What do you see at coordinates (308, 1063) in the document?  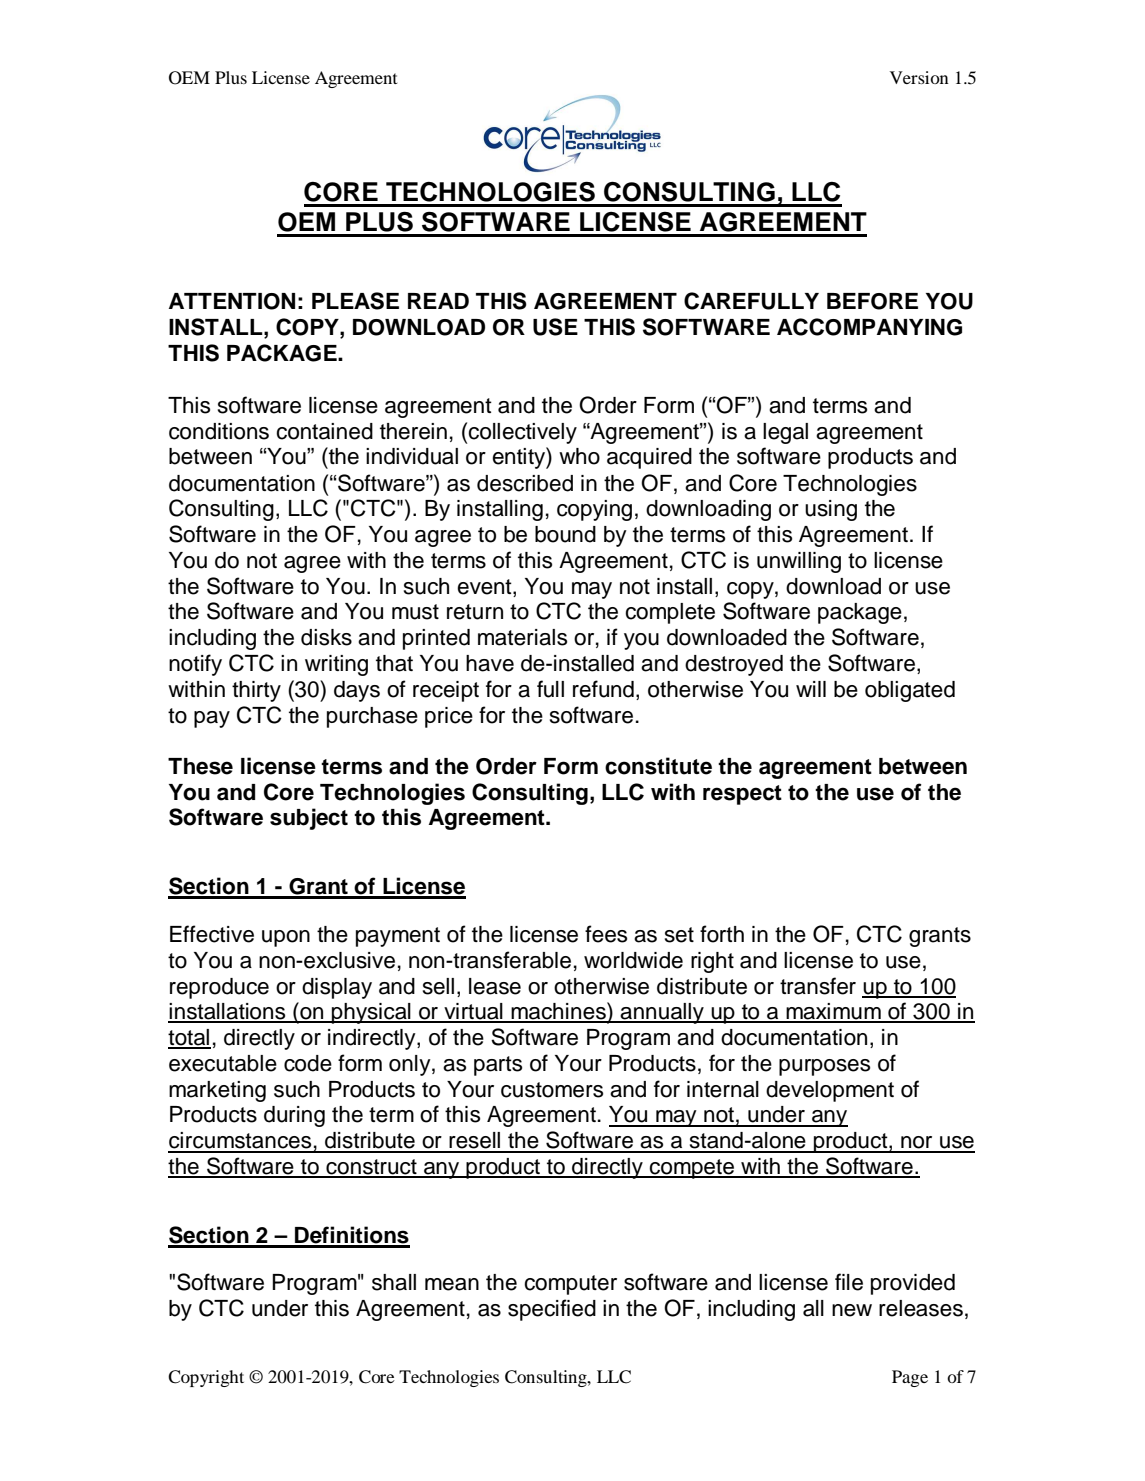 I see `code` at bounding box center [308, 1063].
